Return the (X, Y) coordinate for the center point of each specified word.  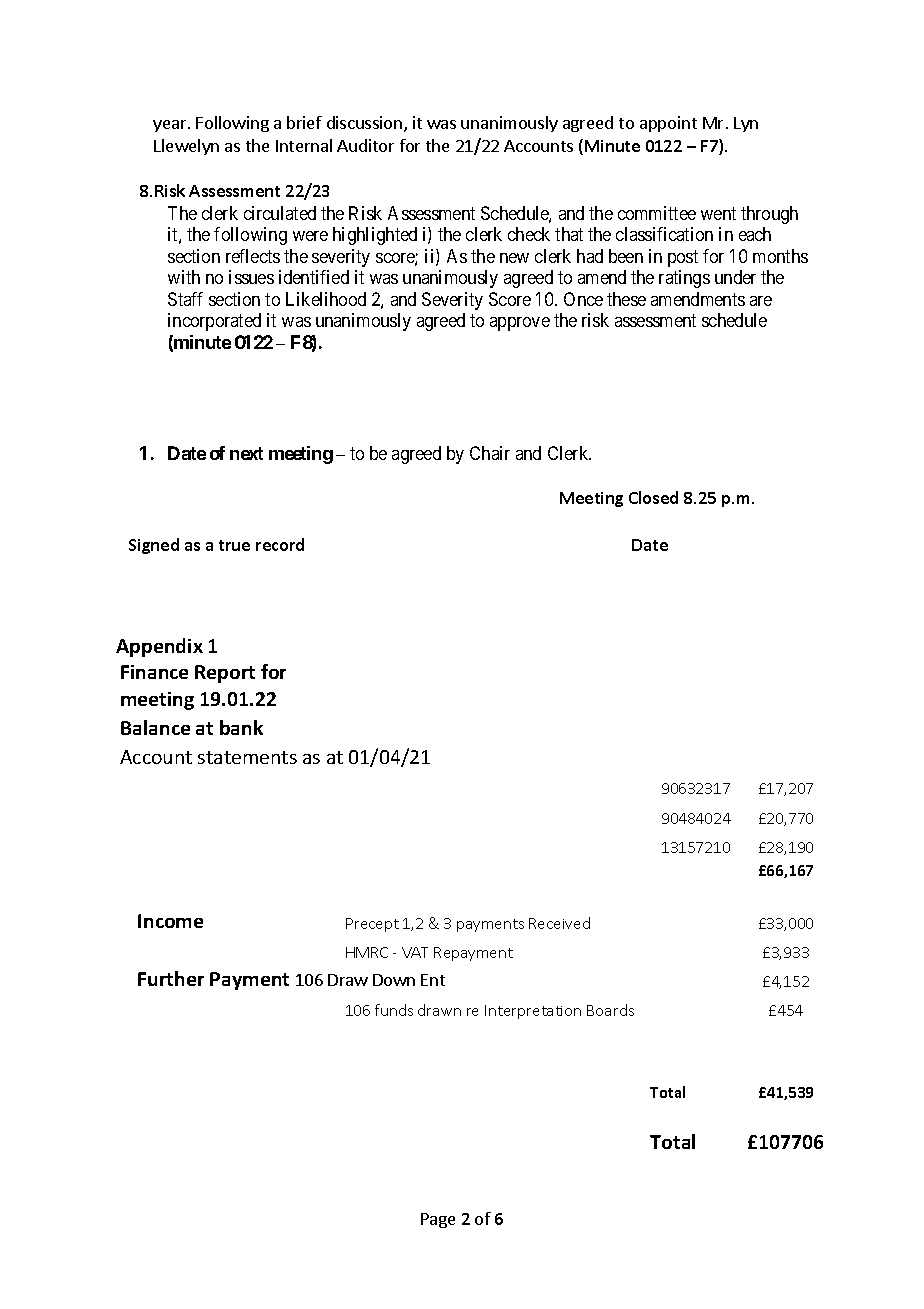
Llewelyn (186, 147)
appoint (668, 124)
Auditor (365, 145)
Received (559, 923)
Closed (653, 497)
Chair (490, 453)
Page (438, 1220)
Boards (610, 1010)
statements (247, 757)
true (234, 545)
